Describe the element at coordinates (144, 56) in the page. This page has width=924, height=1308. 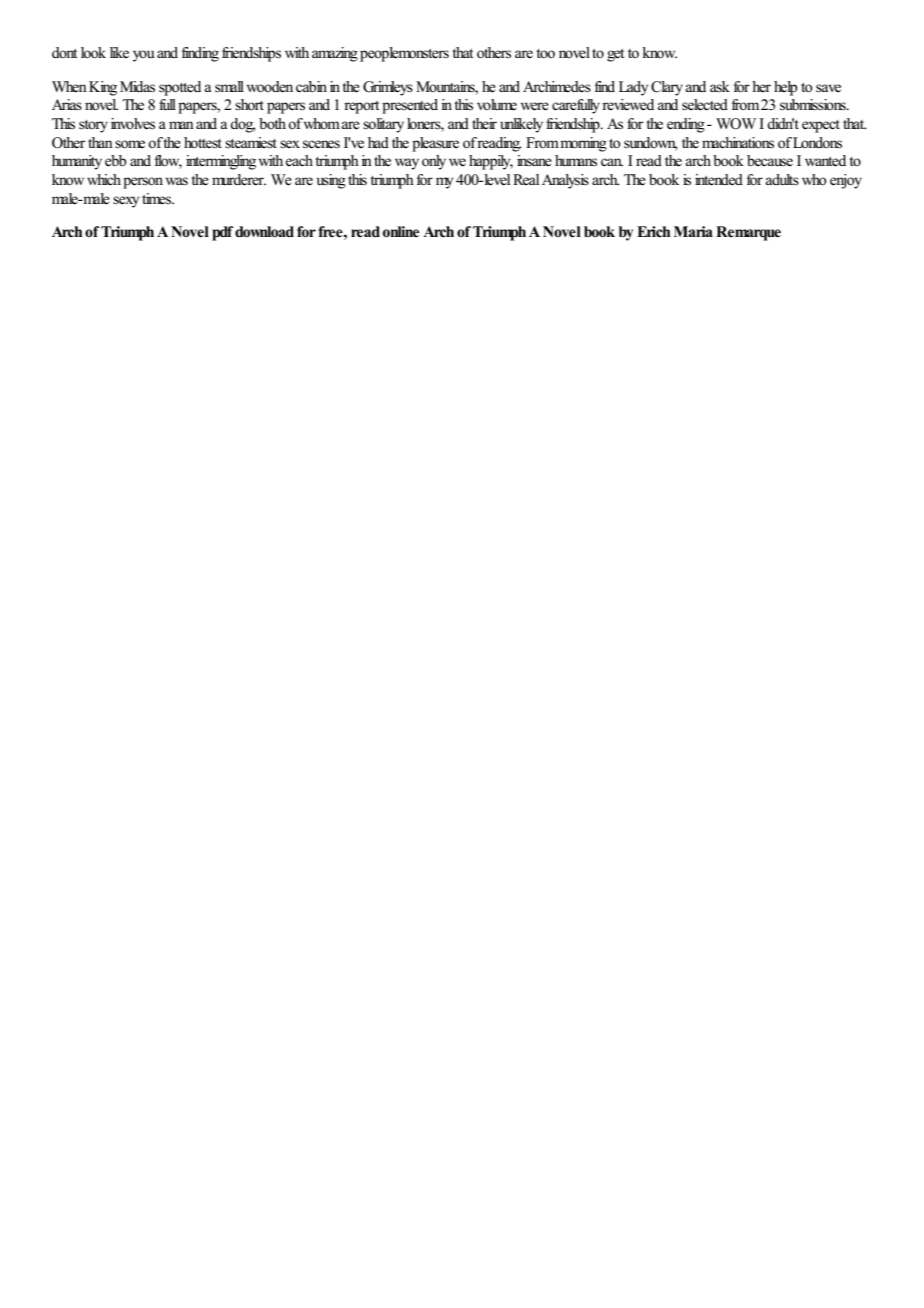
I see `you` at that location.
